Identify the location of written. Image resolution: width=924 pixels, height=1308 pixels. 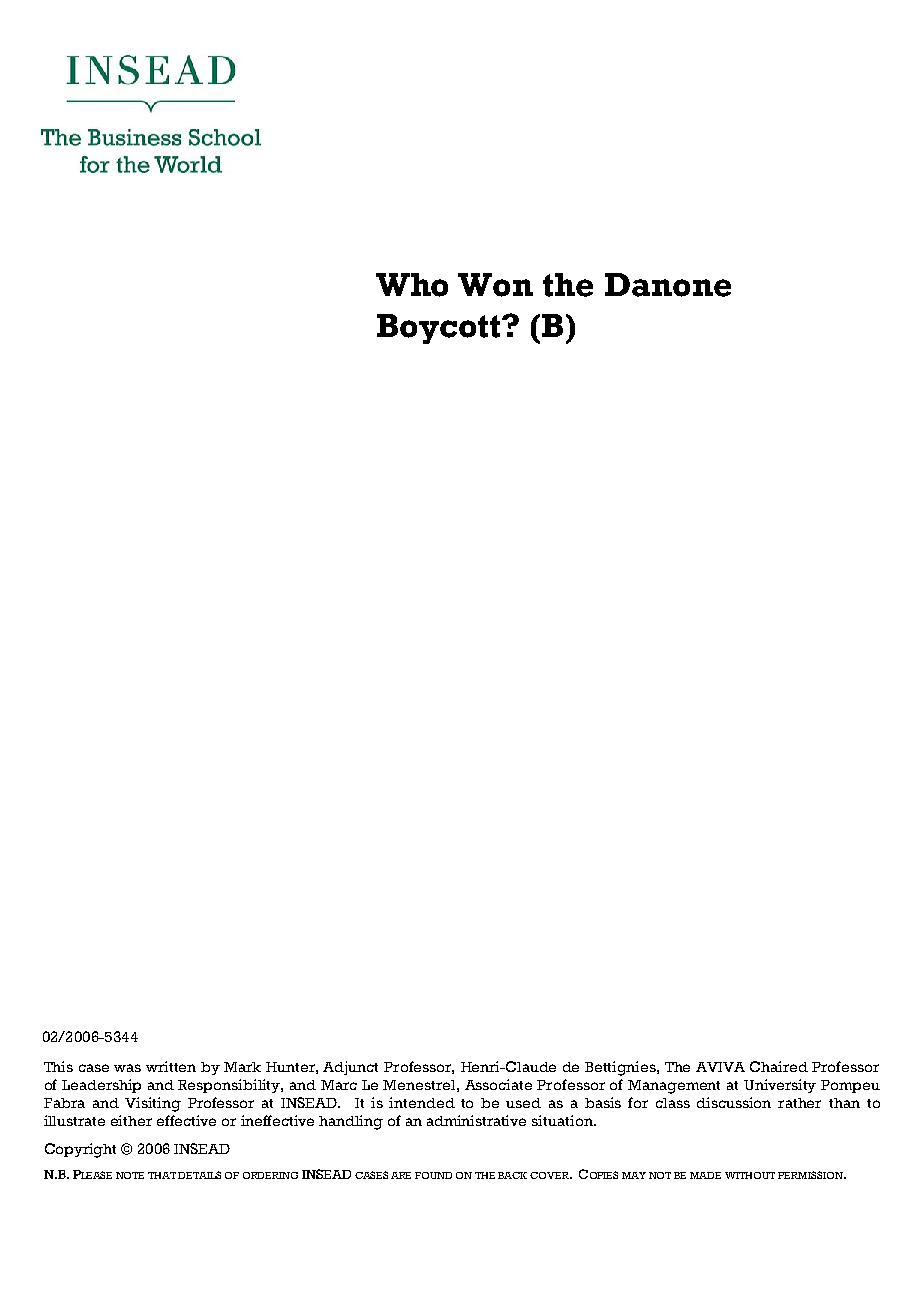
(171, 1066).
